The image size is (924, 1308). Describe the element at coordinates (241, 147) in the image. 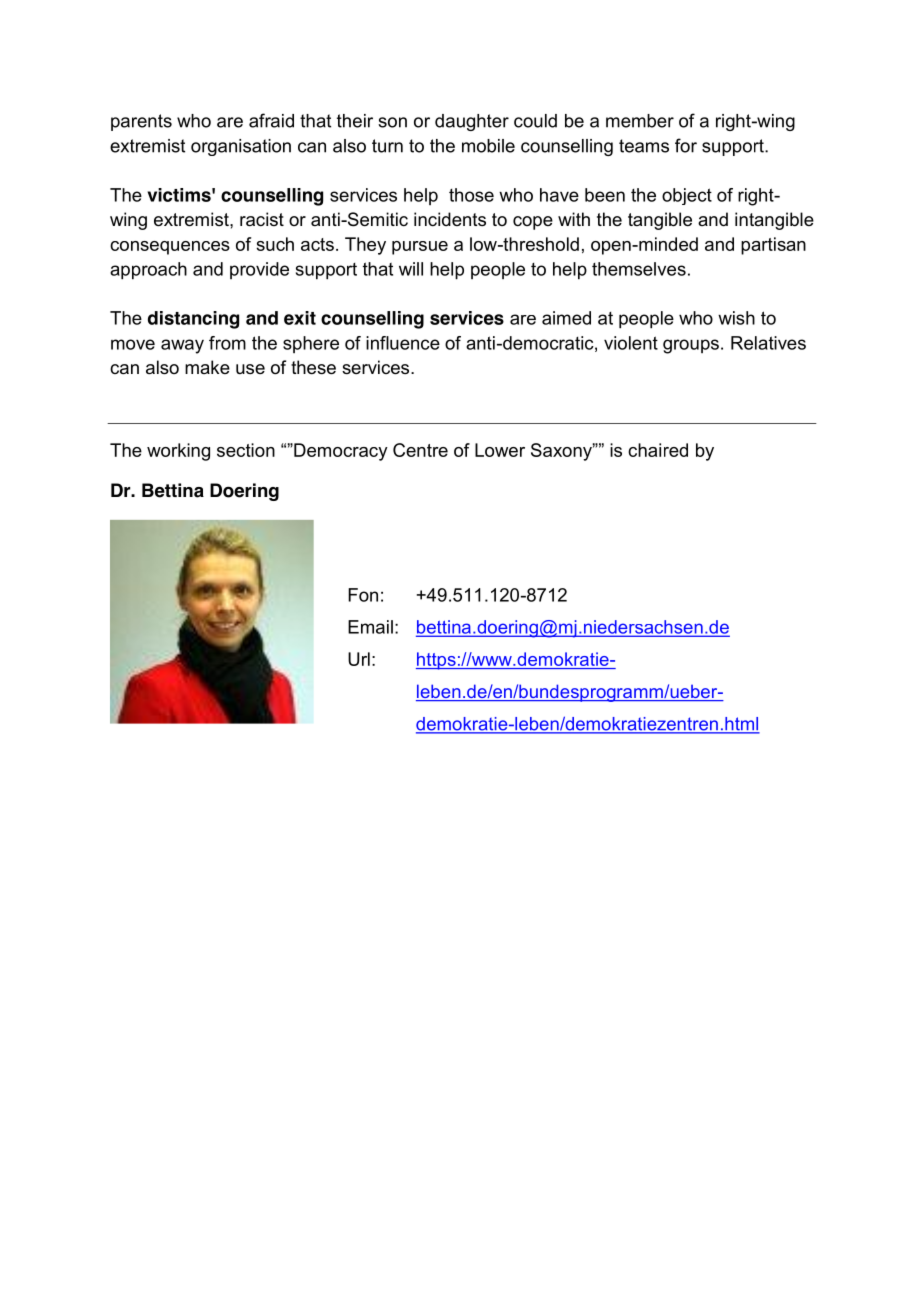

I see `organisation` at that location.
